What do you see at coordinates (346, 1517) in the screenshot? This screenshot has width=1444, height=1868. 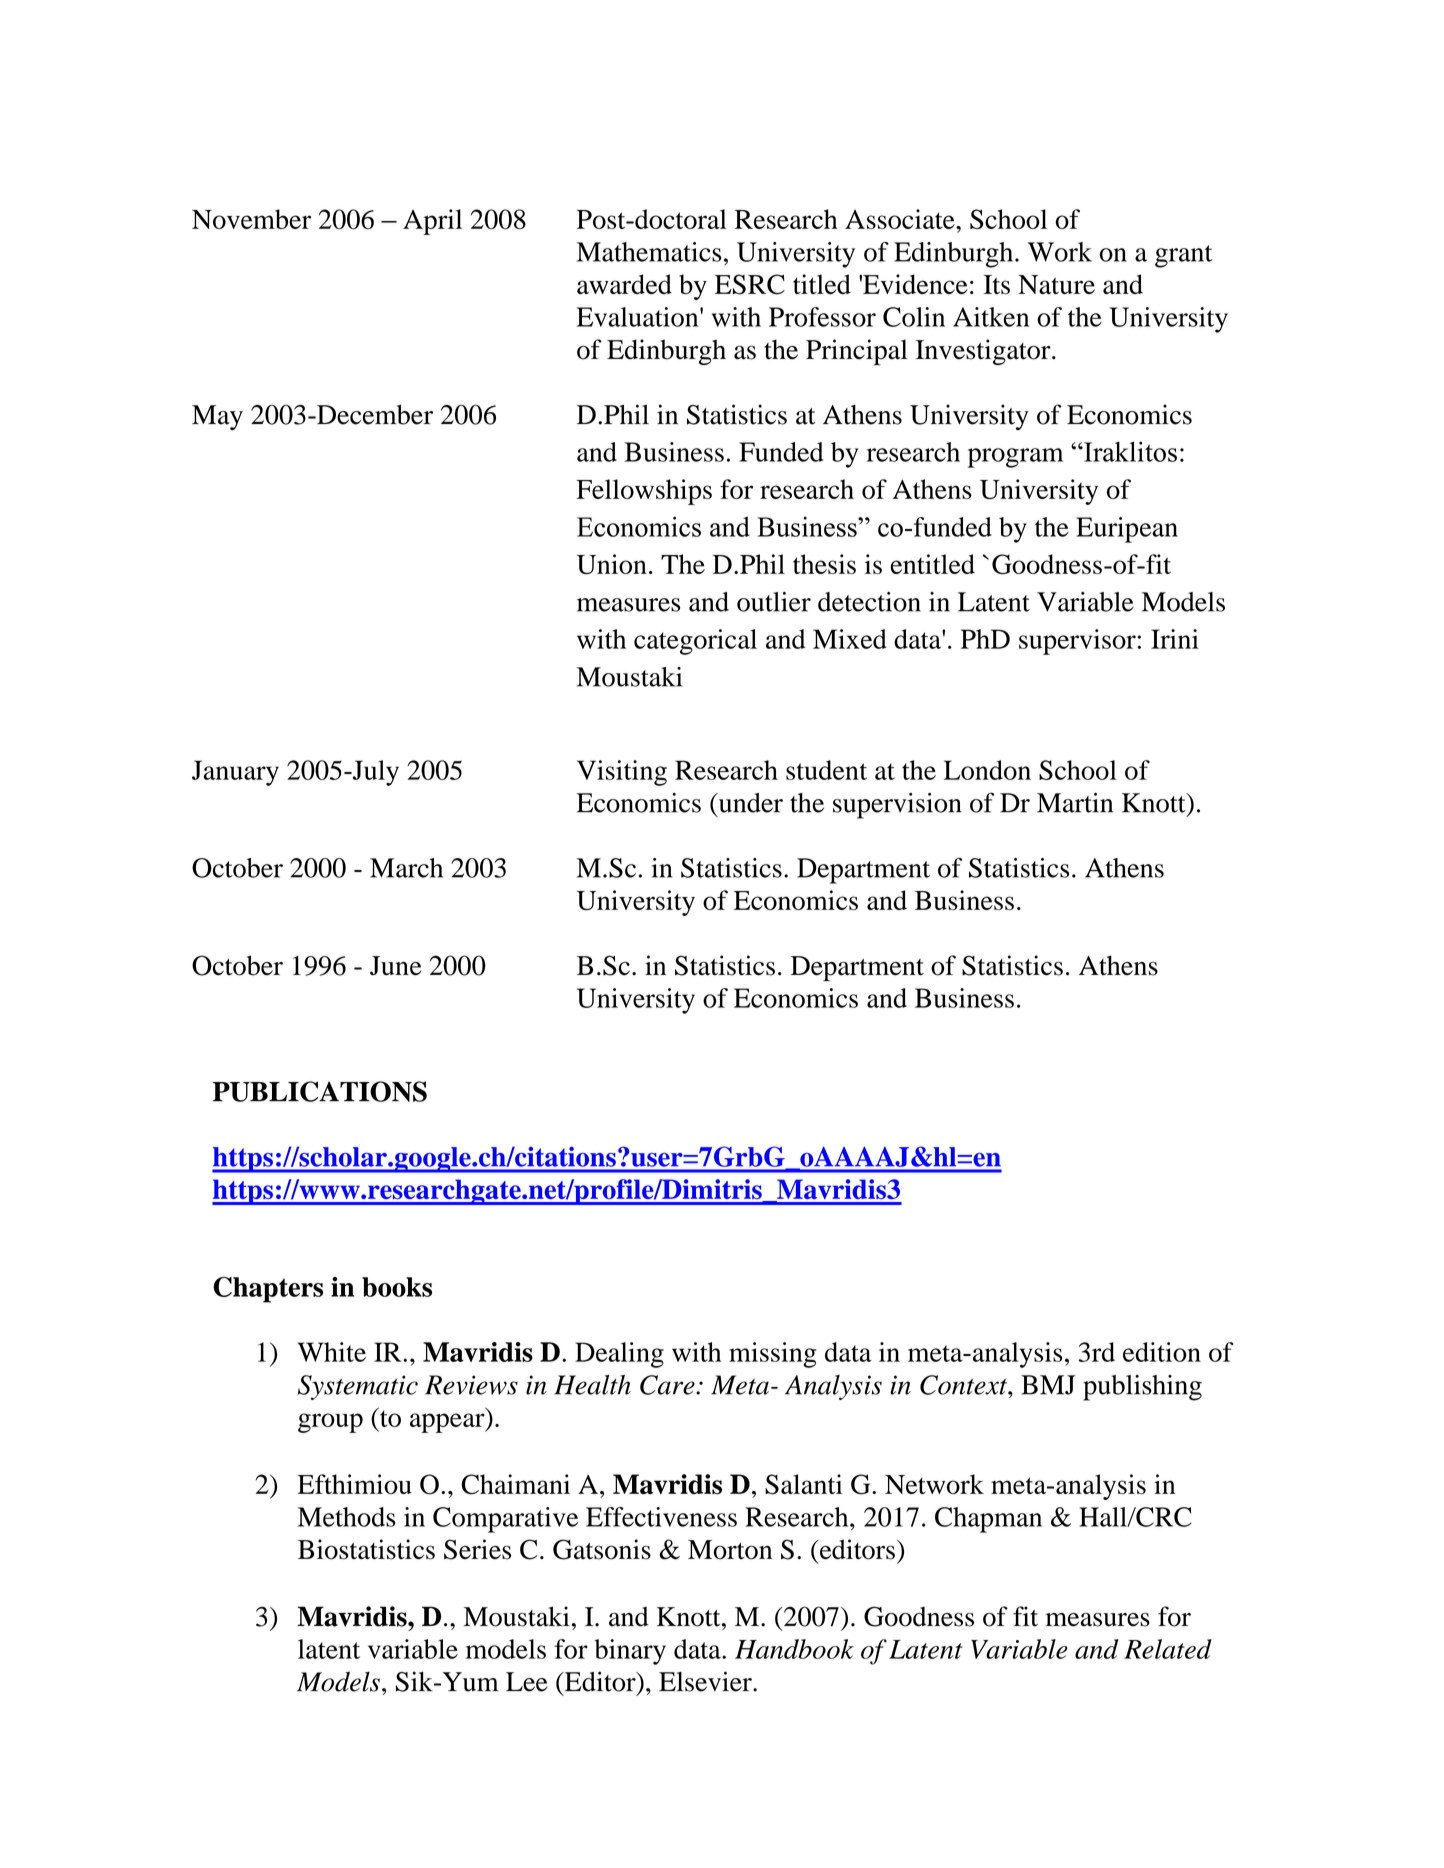 I see `Methods` at bounding box center [346, 1517].
